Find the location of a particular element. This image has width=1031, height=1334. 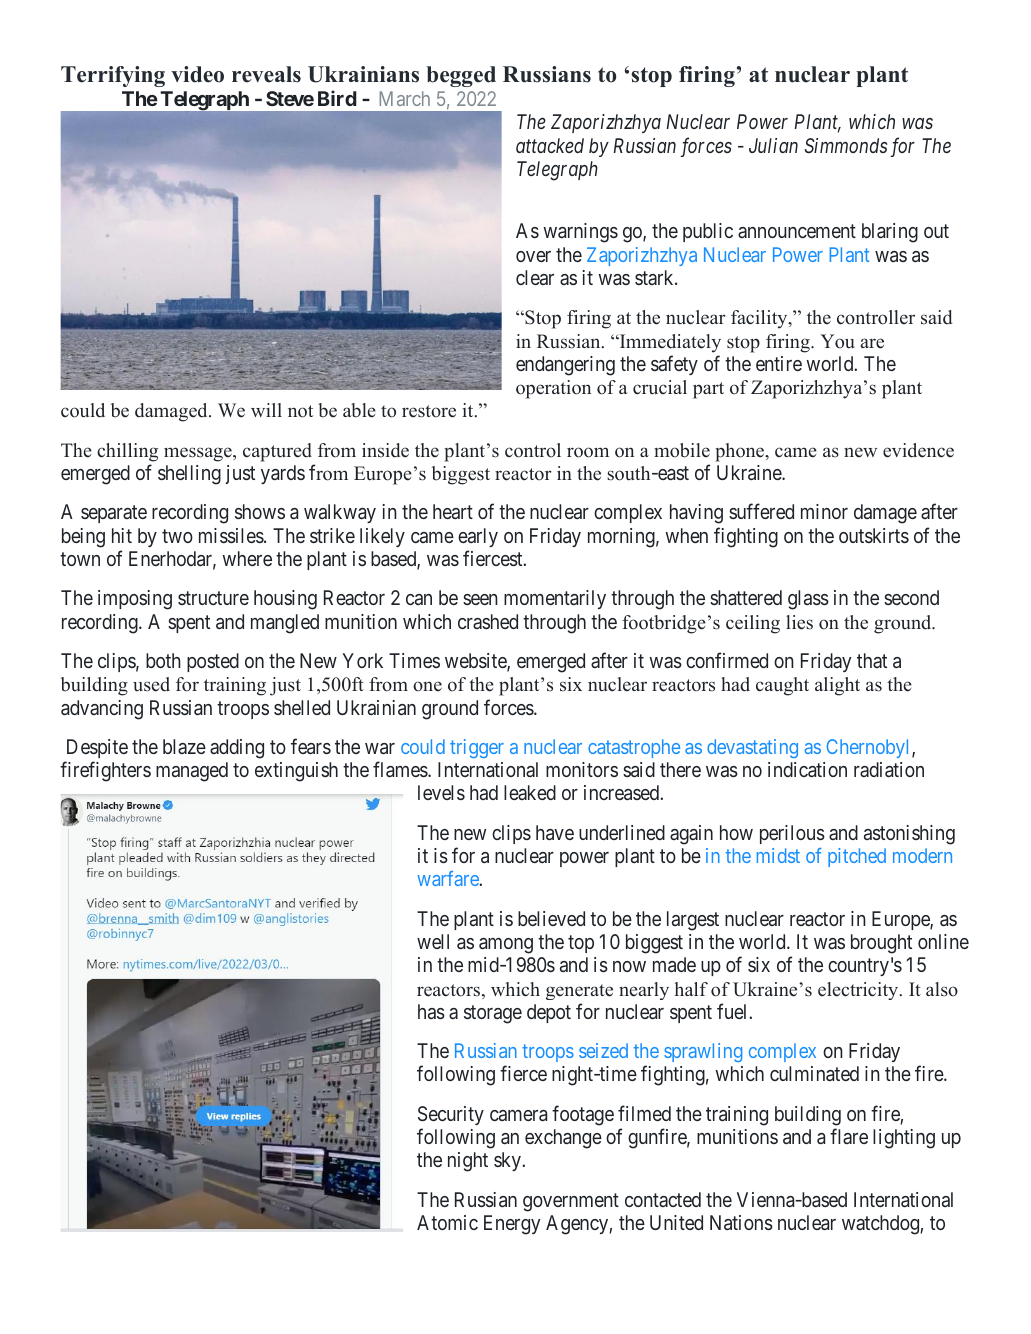

operation is located at coordinates (553, 389).
